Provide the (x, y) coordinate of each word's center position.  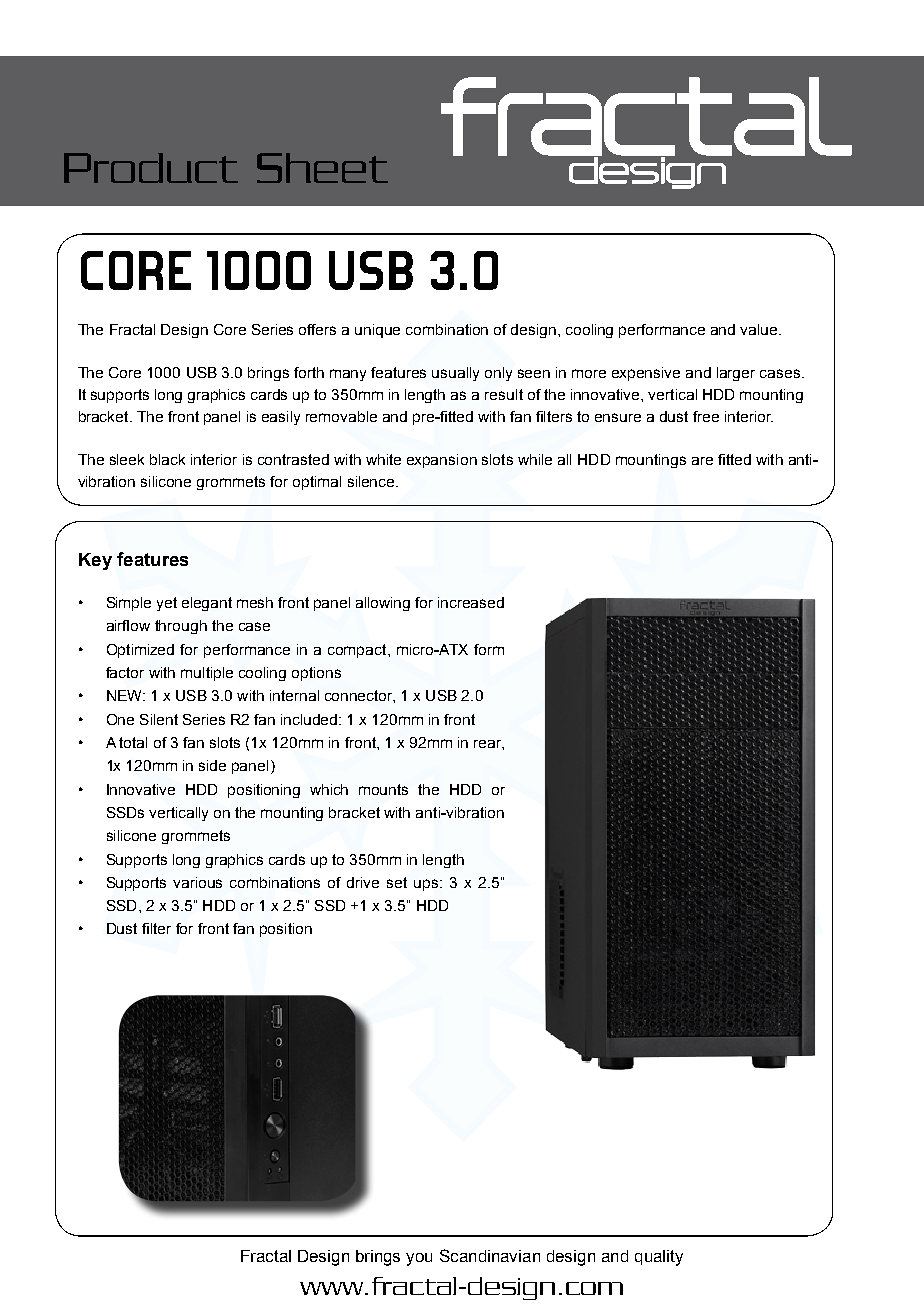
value (760, 329)
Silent (159, 719)
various (197, 882)
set (397, 882)
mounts (383, 789)
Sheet (322, 168)
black (167, 459)
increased (471, 602)
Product (151, 168)
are (702, 461)
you (419, 1259)
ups (427, 885)
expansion (442, 461)
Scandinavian (490, 1255)
